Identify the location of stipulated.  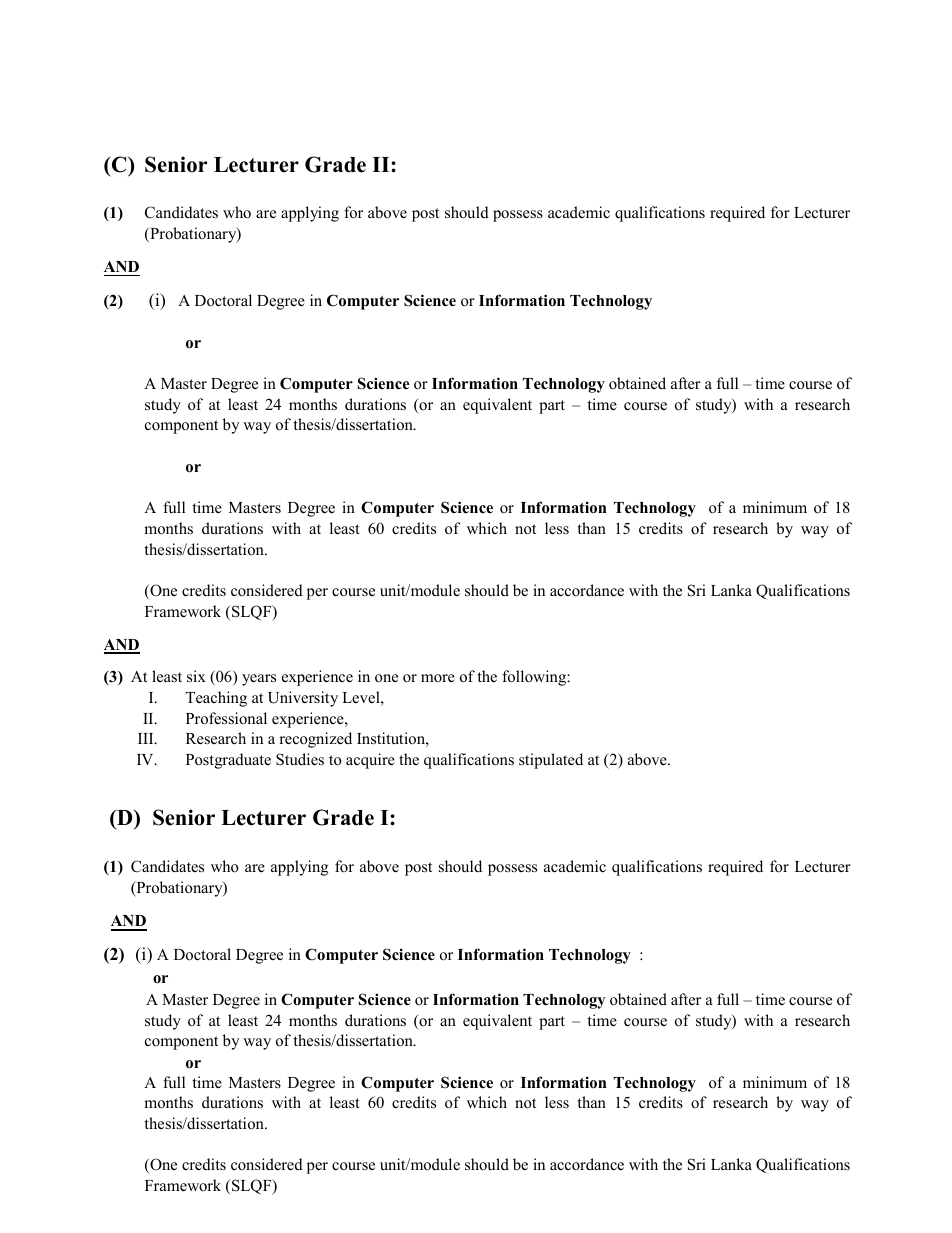
(551, 761).
